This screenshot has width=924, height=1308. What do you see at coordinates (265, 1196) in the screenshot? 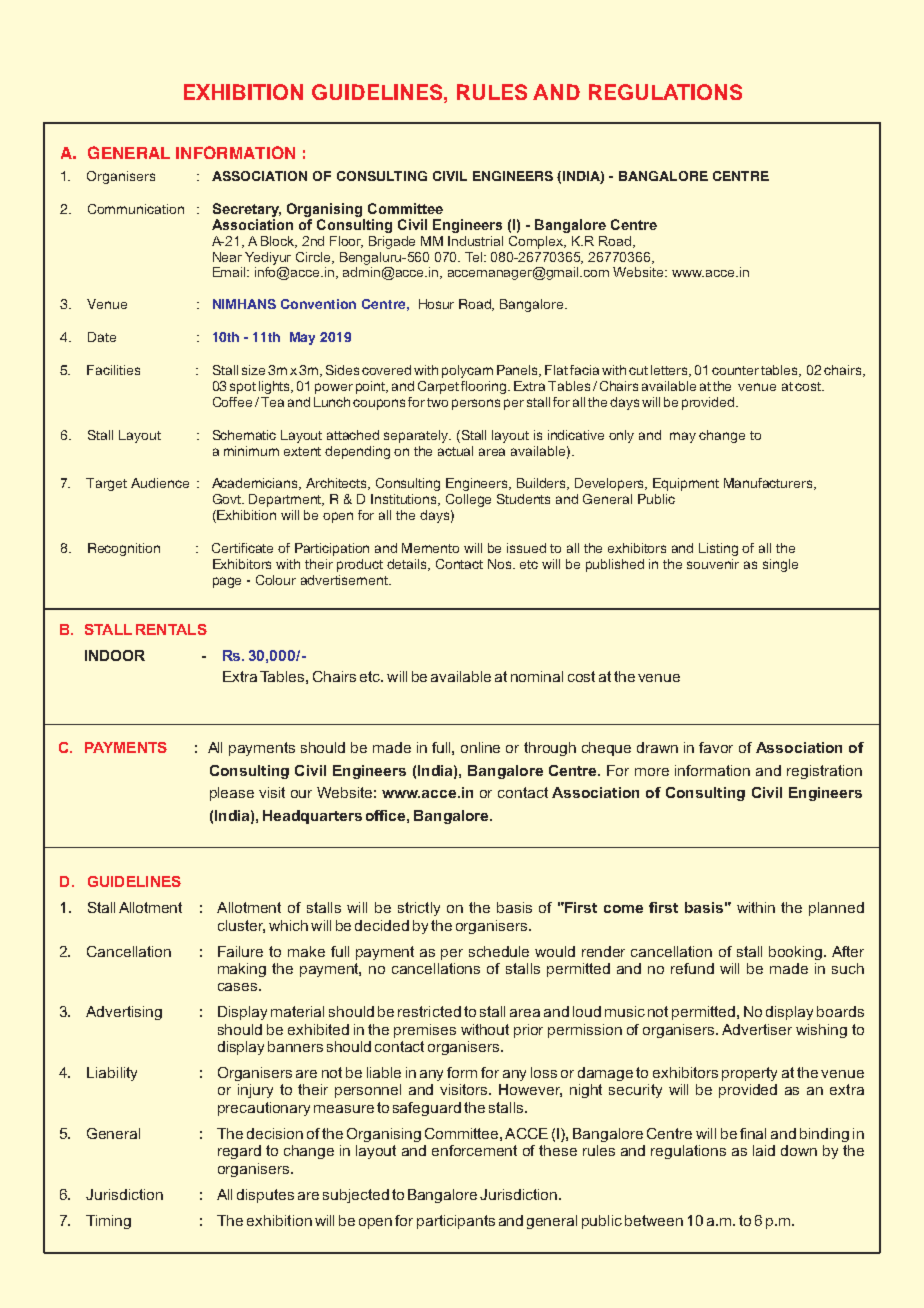
I see `disputes` at bounding box center [265, 1196].
